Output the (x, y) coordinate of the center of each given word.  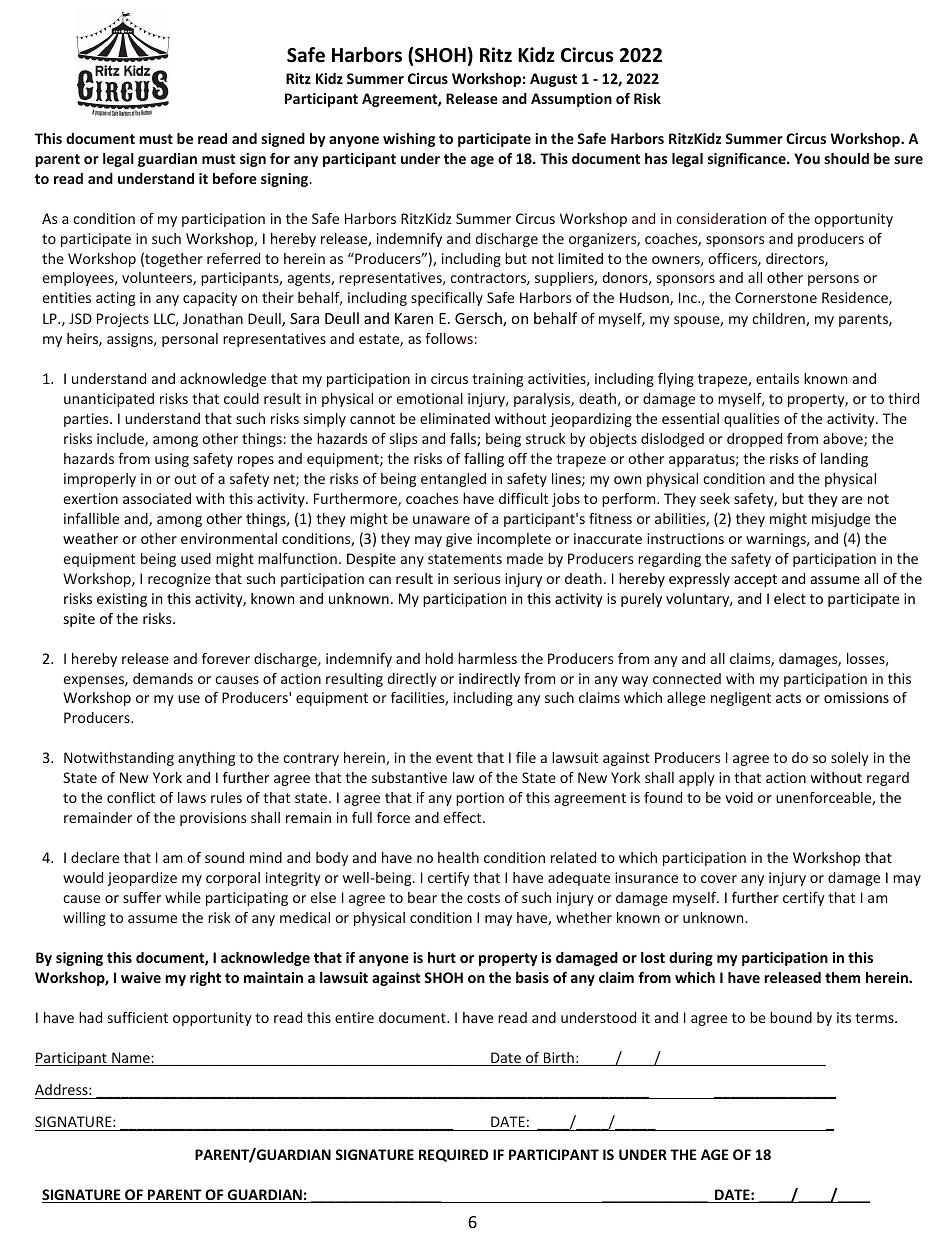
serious (477, 578)
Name (131, 1059)
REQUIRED (454, 1155)
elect (790, 598)
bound (791, 1017)
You (807, 158)
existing (122, 600)
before (235, 178)
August (553, 80)
